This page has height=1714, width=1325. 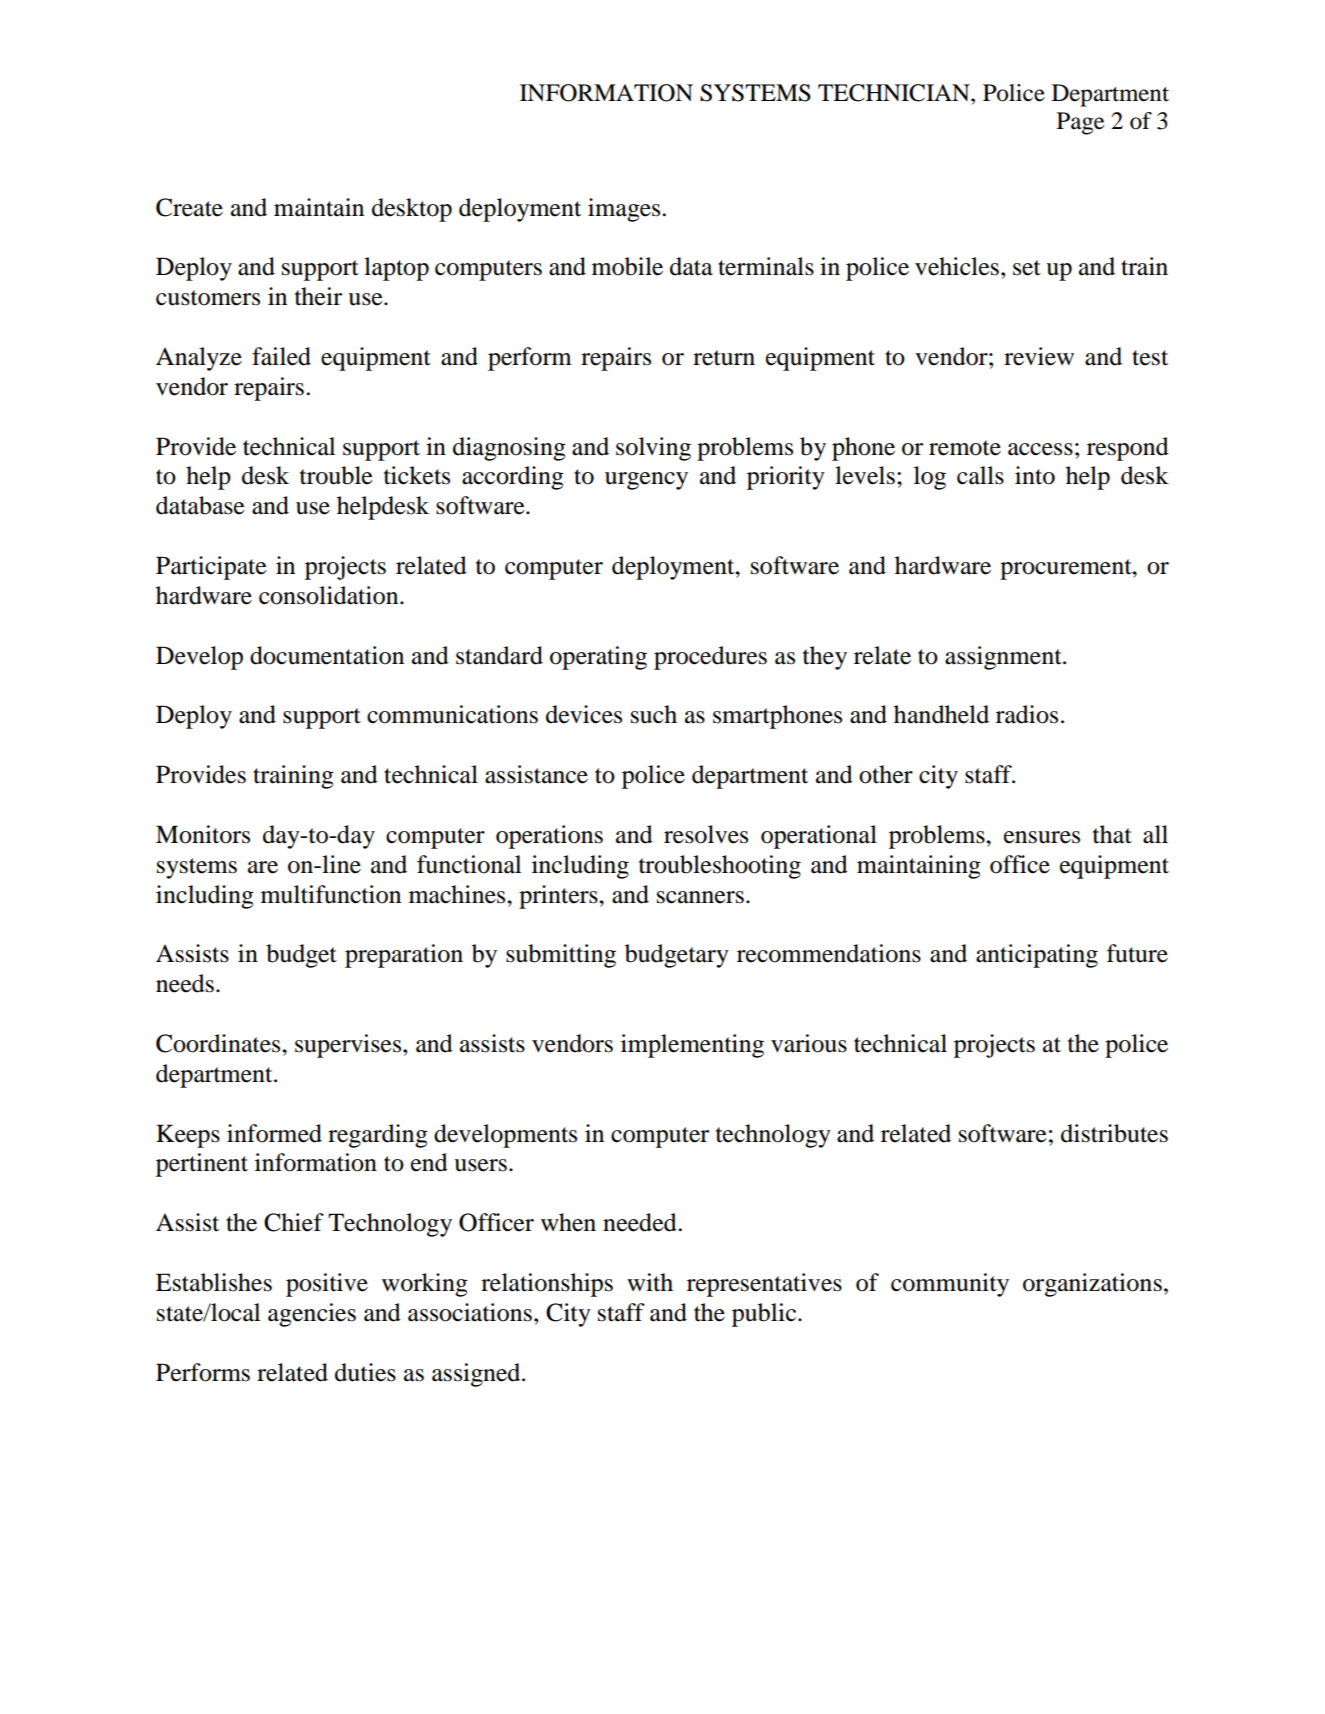 I want to click on Page, so click(x=1080, y=123).
